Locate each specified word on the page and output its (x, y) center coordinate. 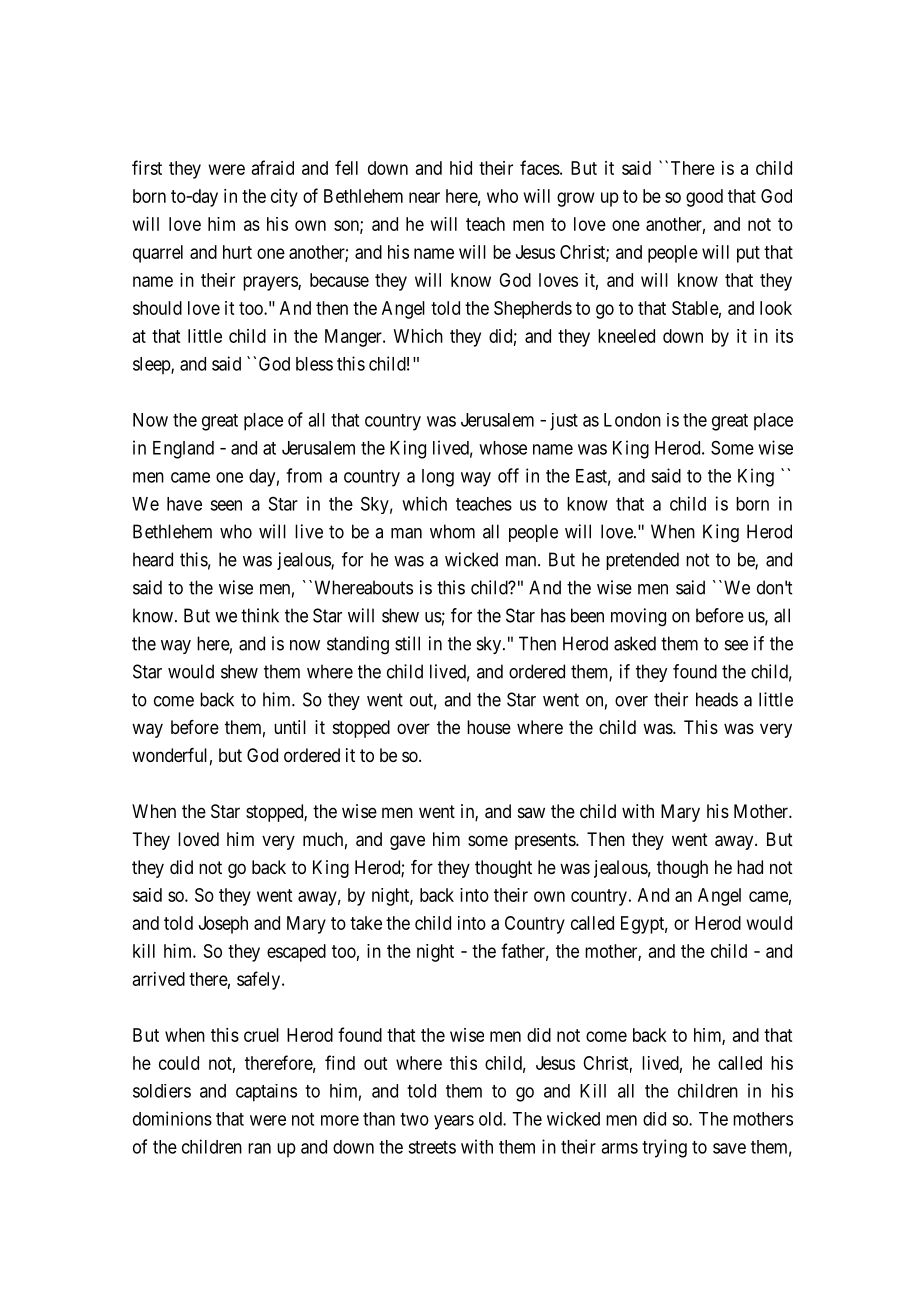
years (454, 1122)
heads (717, 699)
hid (461, 168)
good (704, 198)
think (260, 615)
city (284, 198)
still (407, 643)
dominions (172, 1118)
